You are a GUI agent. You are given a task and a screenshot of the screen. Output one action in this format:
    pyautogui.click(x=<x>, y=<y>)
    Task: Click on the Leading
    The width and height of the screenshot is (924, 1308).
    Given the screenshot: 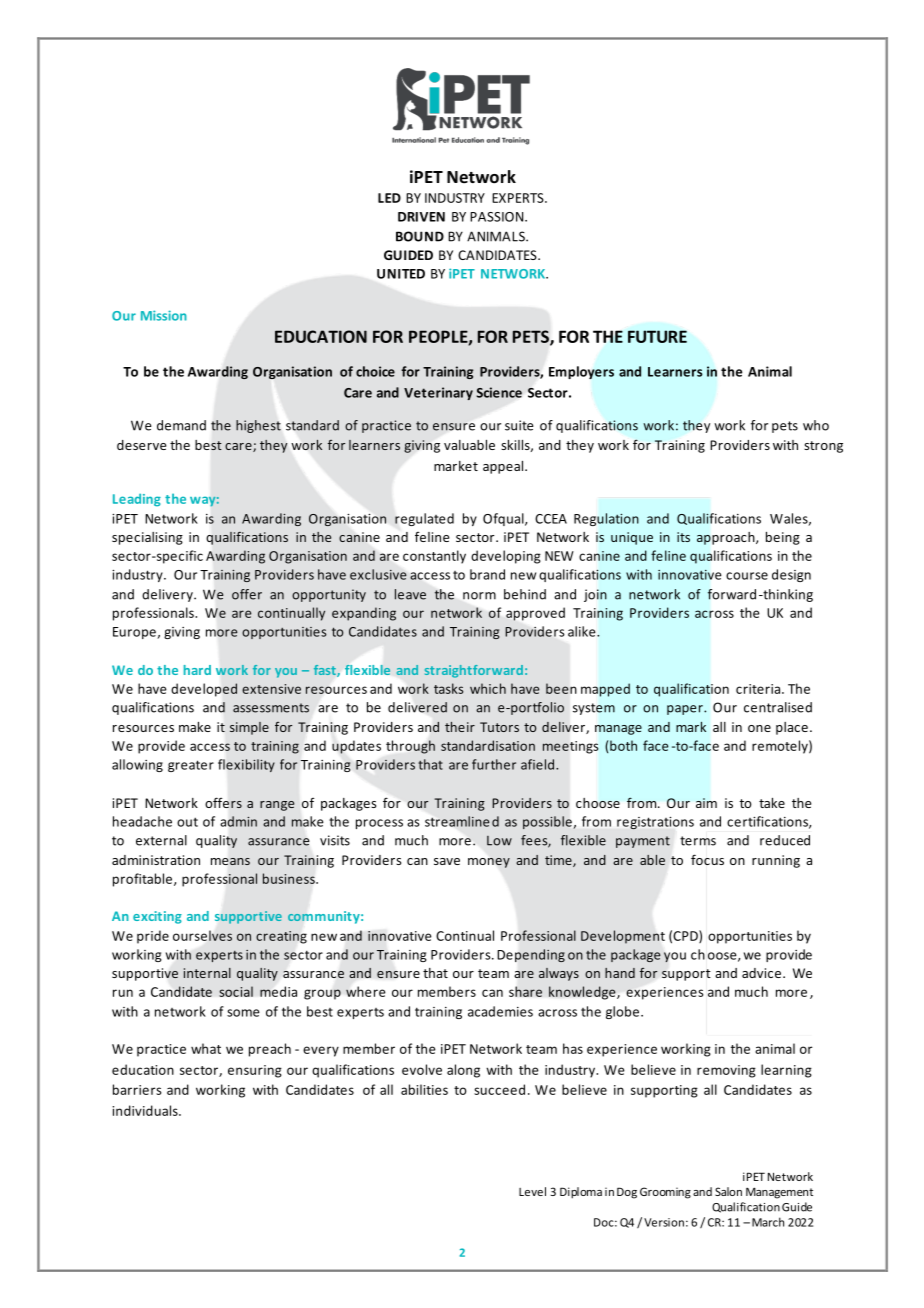 What is the action you would take?
    pyautogui.click(x=137, y=500)
